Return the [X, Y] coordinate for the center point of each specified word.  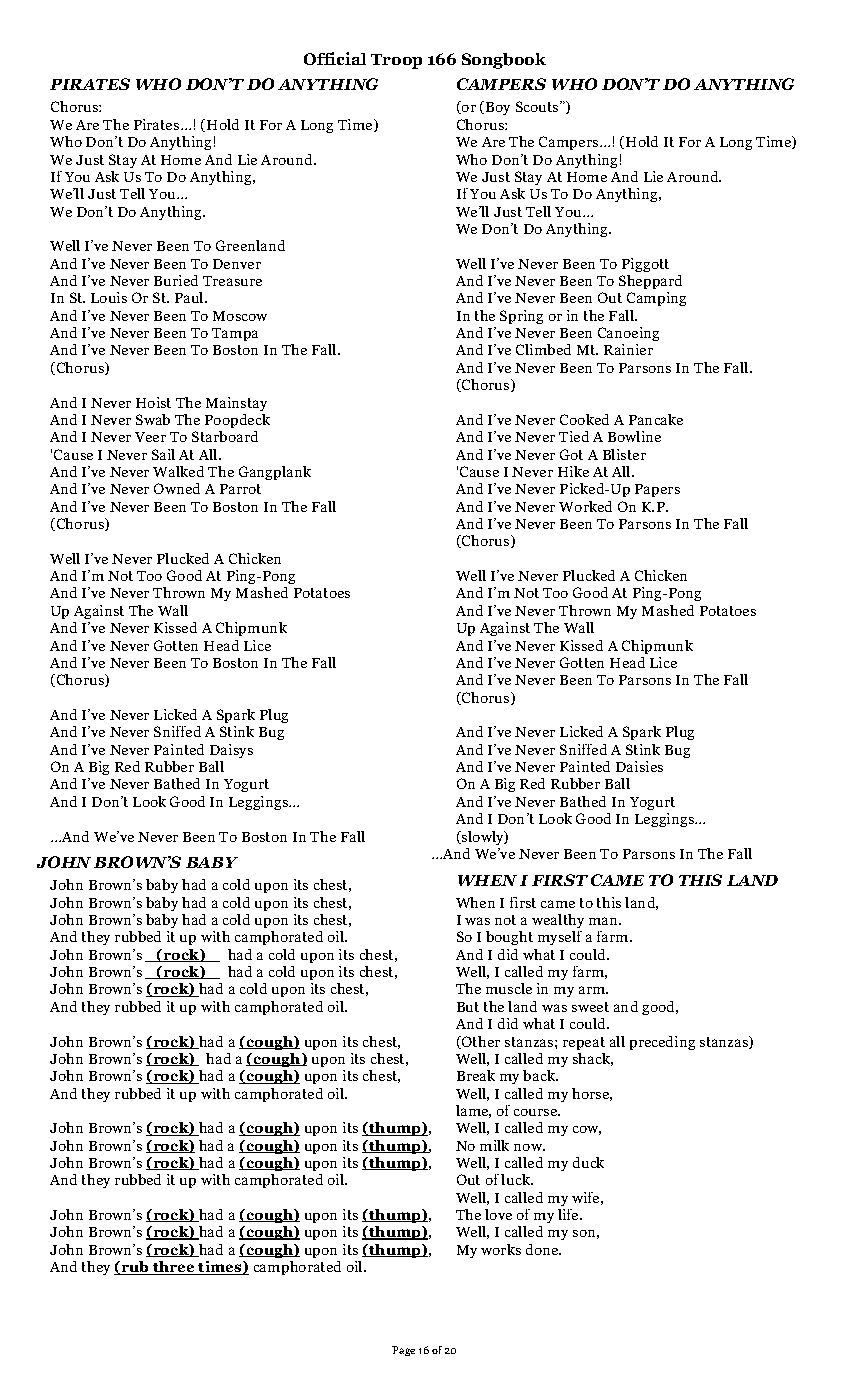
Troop [396, 61]
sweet [590, 1007]
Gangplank [275, 473]
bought [509, 938]
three [173, 1268]
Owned [177, 488]
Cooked [584, 419]
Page [403, 1351]
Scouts [538, 106]
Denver [237, 264]
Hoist [153, 402]
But [468, 1007]
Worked [585, 506]
